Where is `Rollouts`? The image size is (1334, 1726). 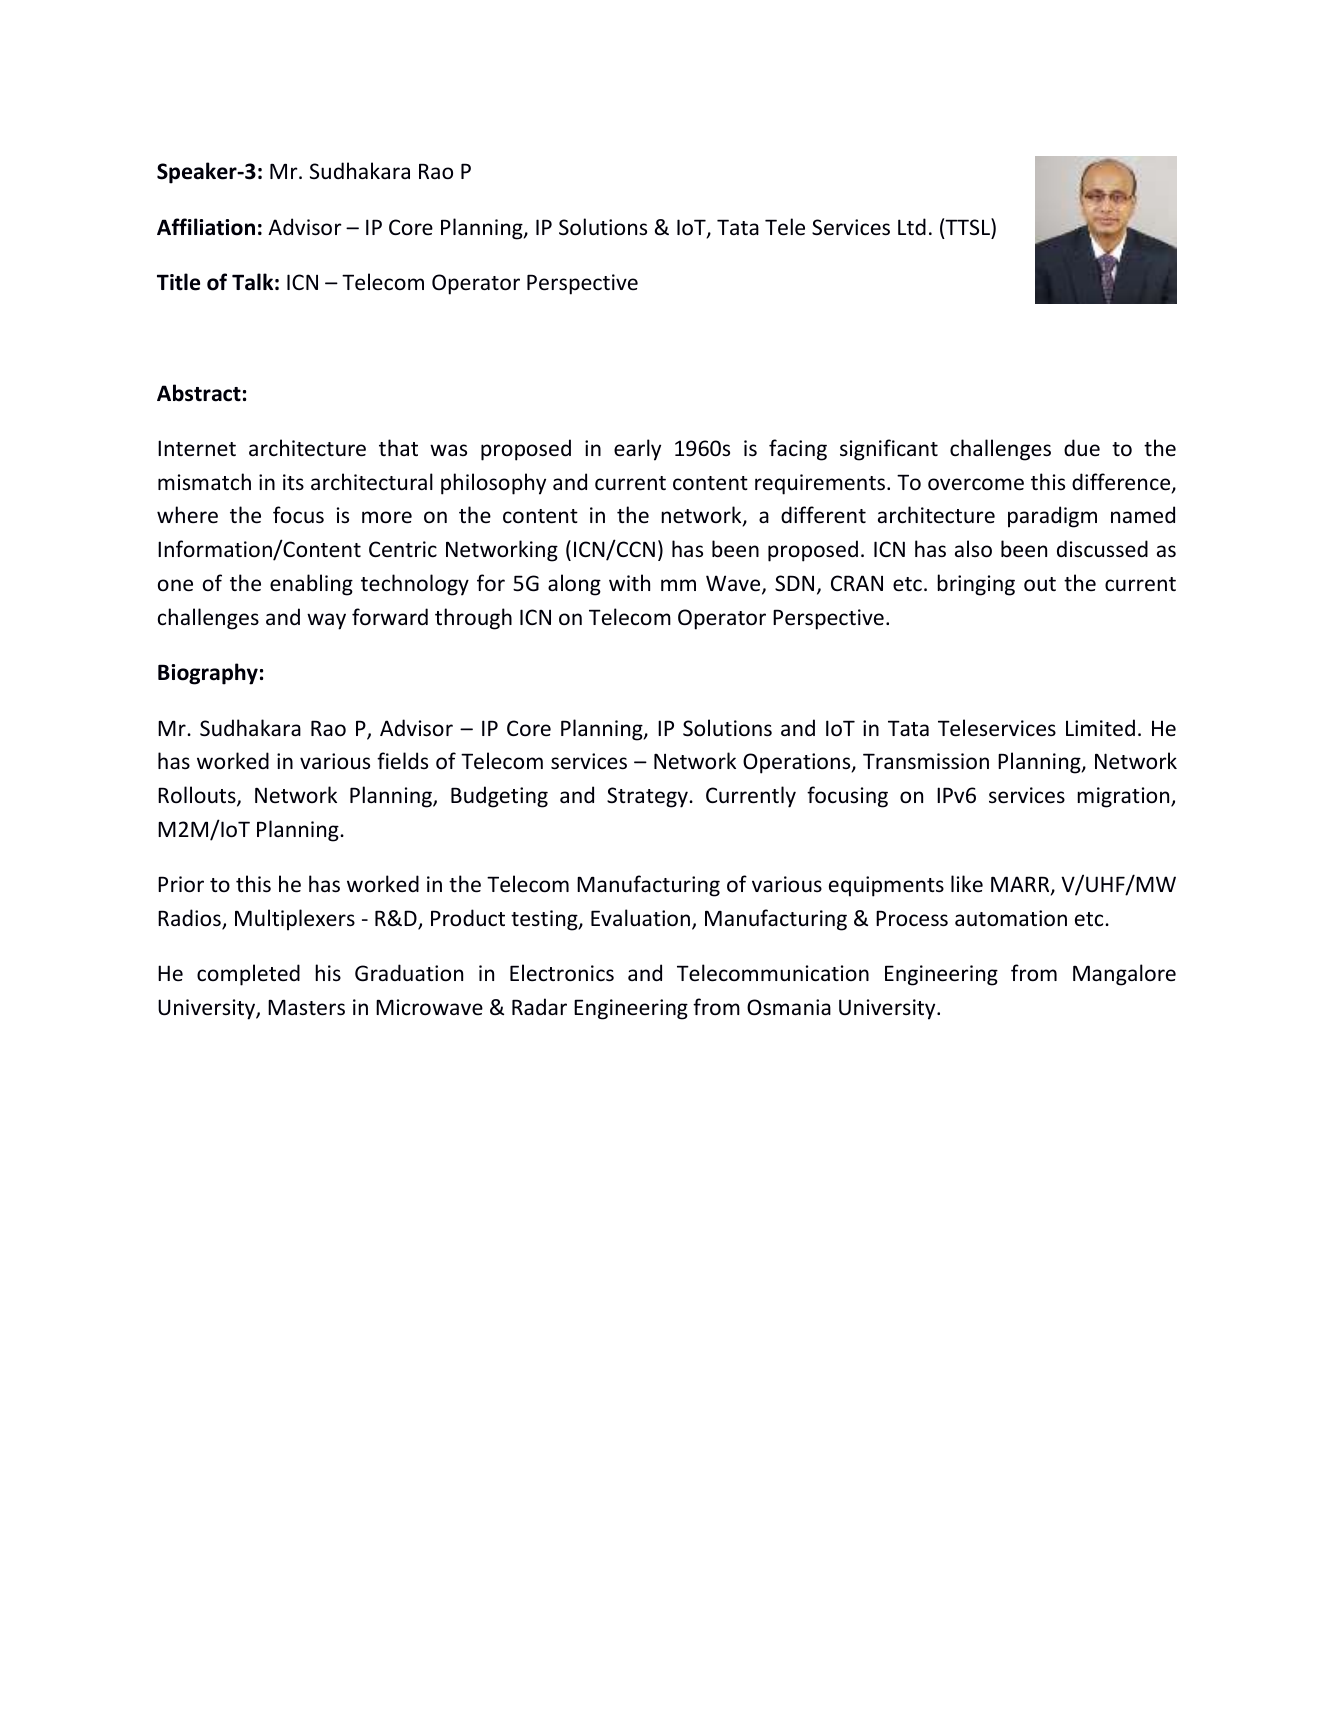 Rollouts is located at coordinates (198, 796).
